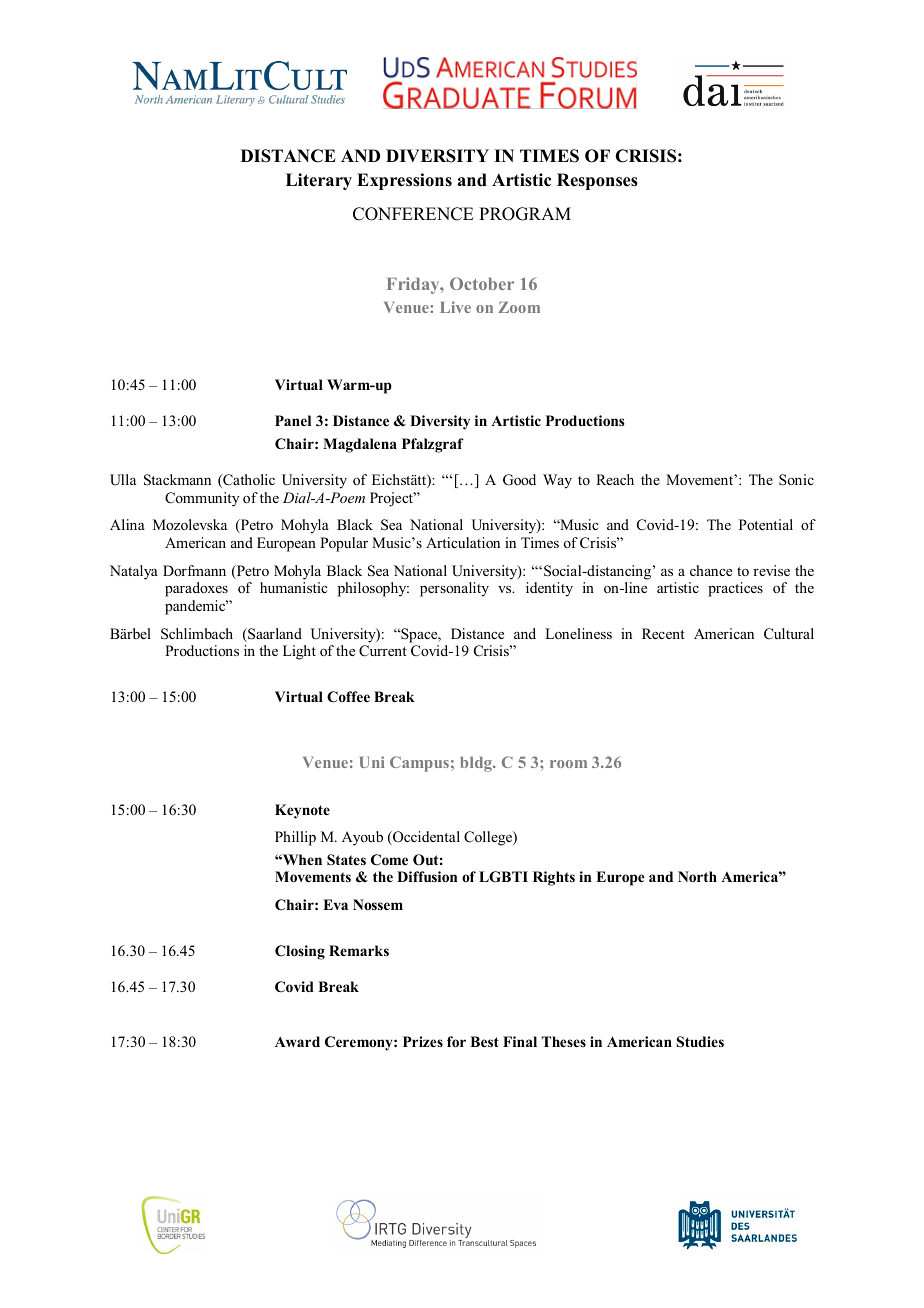  What do you see at coordinates (454, 589) in the document?
I see `personality` at bounding box center [454, 589].
